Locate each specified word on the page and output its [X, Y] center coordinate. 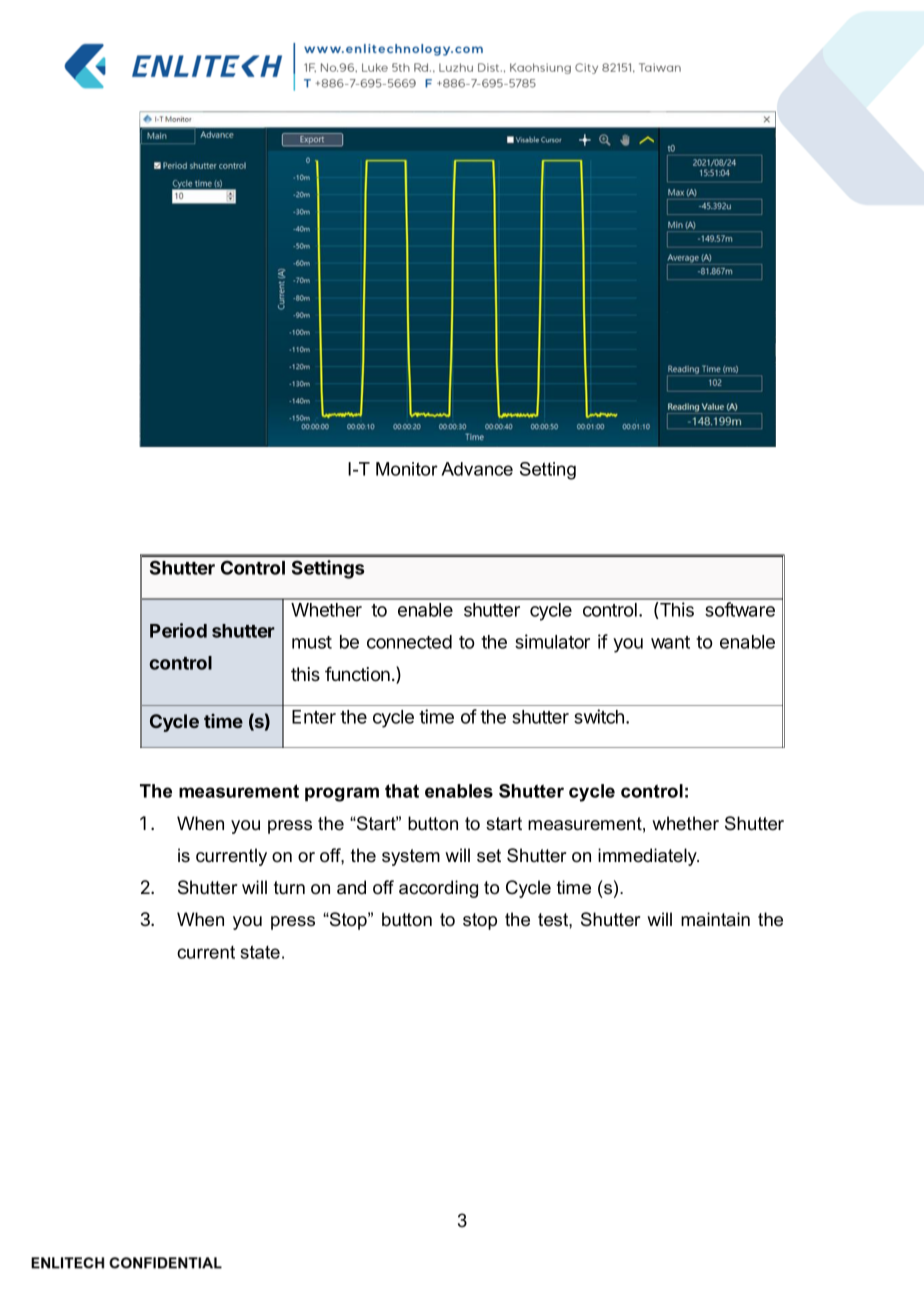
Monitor [407, 469]
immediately [648, 857]
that [402, 791]
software [740, 609]
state [260, 952]
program [342, 794]
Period [178, 630]
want [670, 642]
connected [409, 642]
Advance [477, 469]
